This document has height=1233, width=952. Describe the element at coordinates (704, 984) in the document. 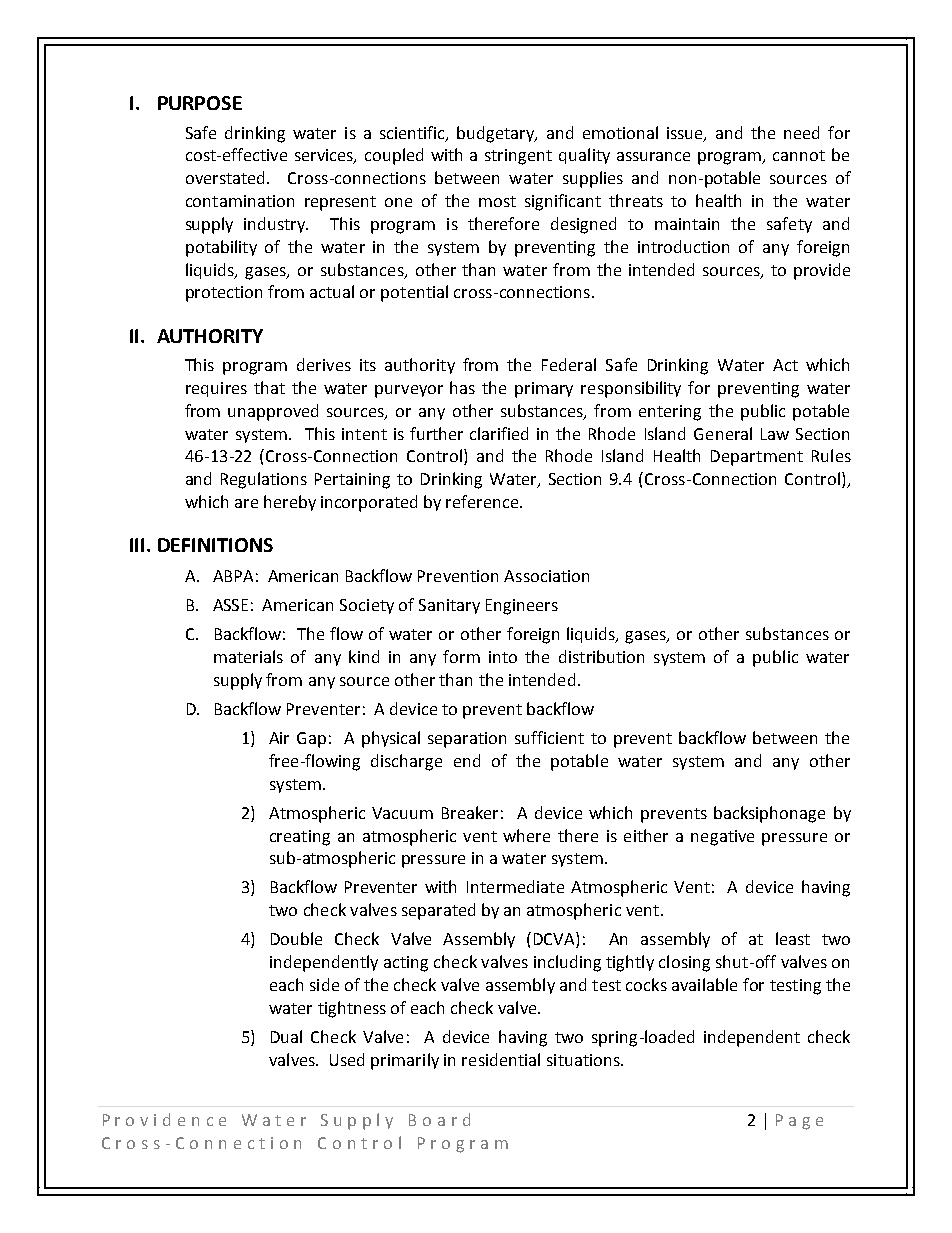

I see `available` at that location.
